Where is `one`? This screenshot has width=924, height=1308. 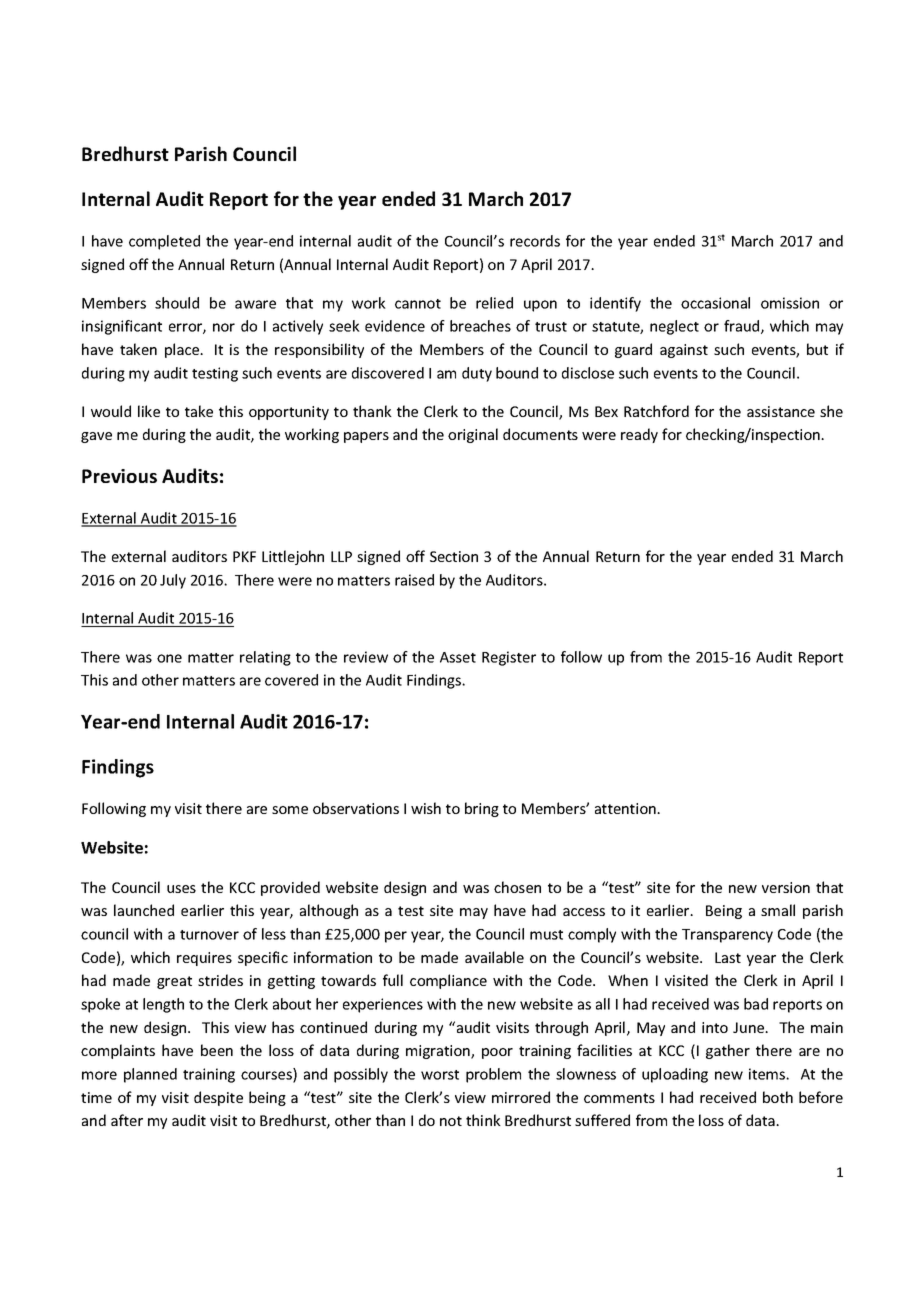 one is located at coordinates (169, 658).
